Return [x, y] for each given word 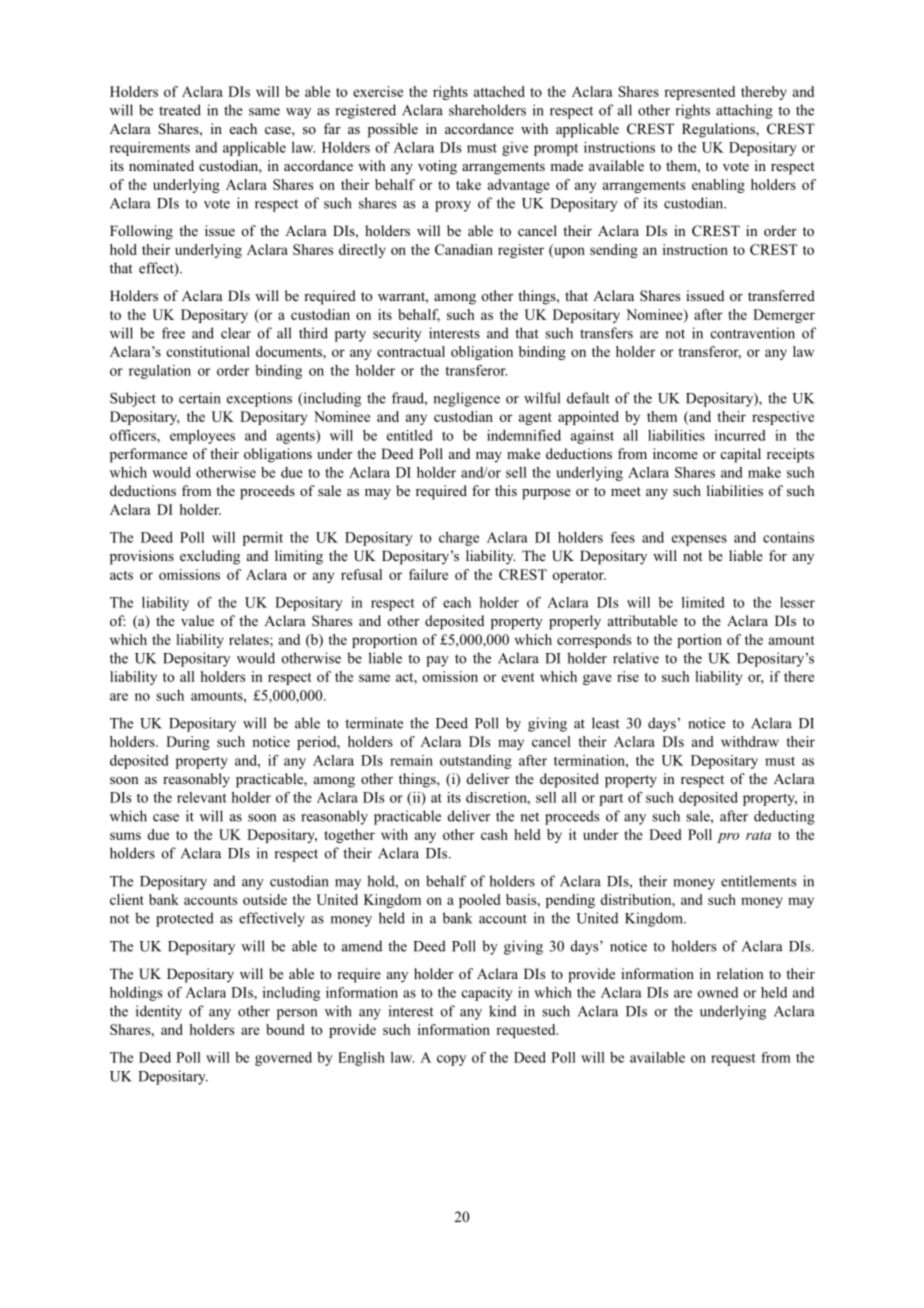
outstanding [476, 762]
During [188, 743]
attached [499, 91]
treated [180, 110]
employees [202, 437]
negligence [467, 399]
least [606, 723]
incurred [740, 435]
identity [159, 1012]
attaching [744, 111]
